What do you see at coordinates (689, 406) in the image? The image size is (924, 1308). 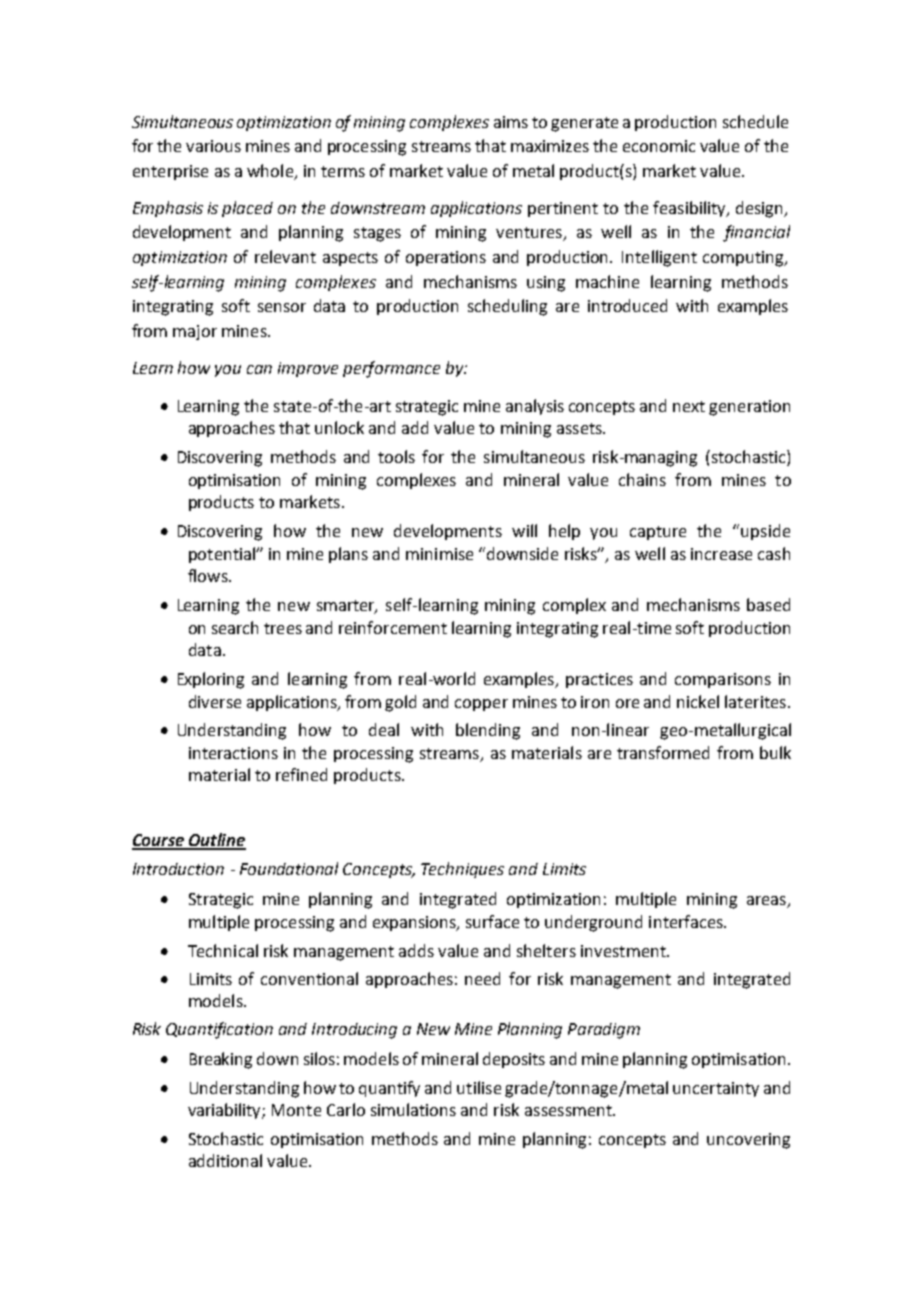 I see `next` at bounding box center [689, 406].
